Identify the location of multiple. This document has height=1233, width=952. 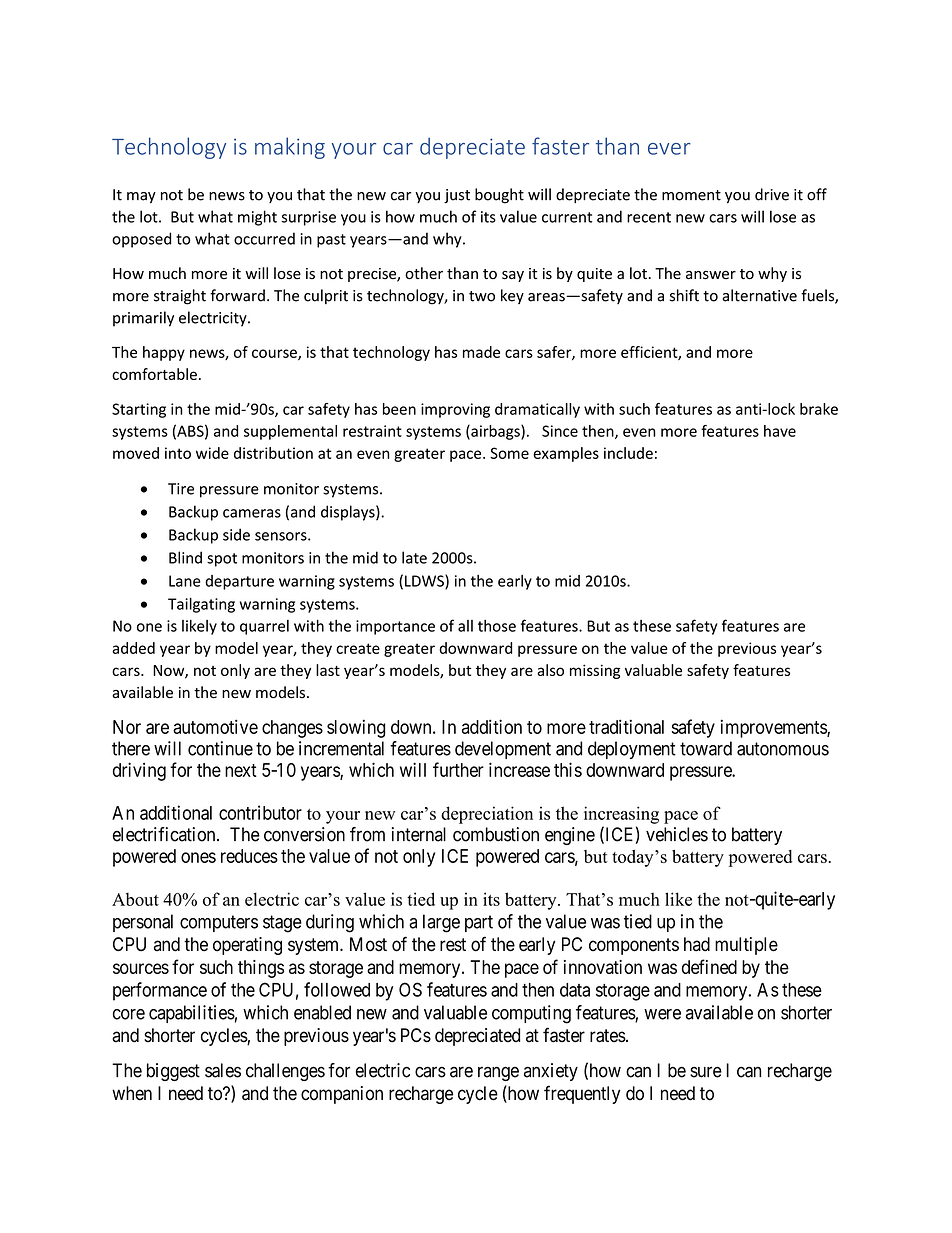
(746, 946).
